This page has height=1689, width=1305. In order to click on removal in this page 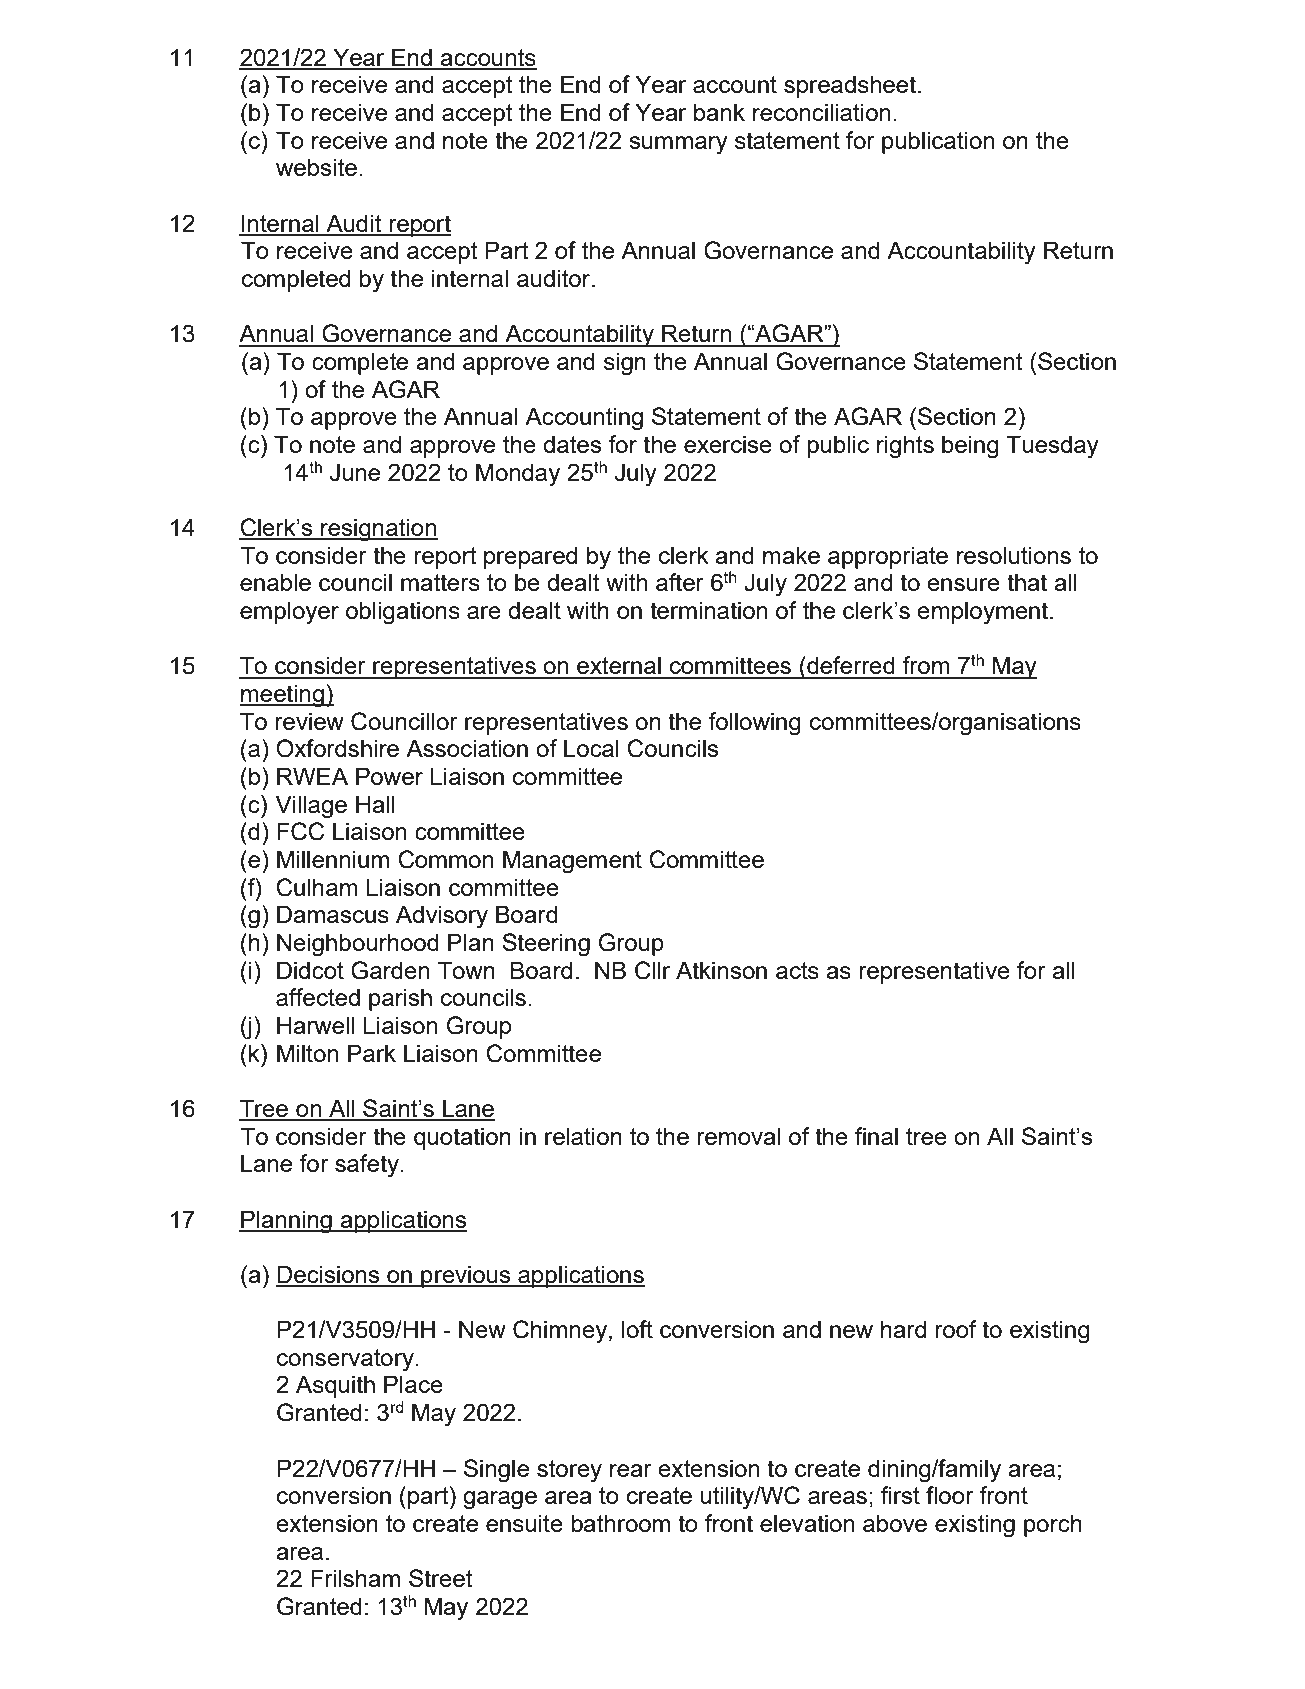, I will do `click(739, 1136)`.
